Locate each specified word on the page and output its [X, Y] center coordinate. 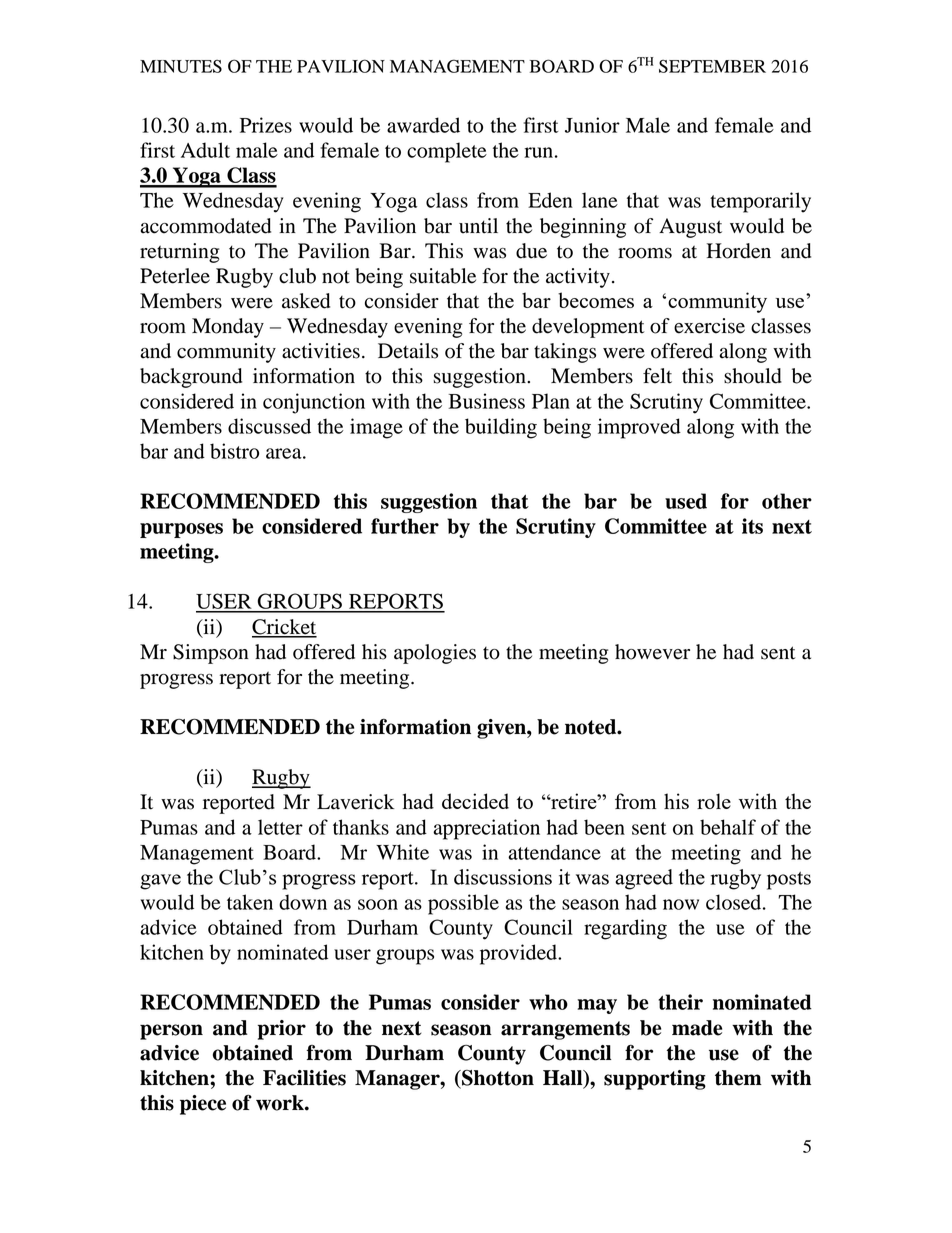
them [738, 1078]
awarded [423, 125]
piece [203, 1105]
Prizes [266, 125]
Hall [564, 1079]
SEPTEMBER [712, 66]
